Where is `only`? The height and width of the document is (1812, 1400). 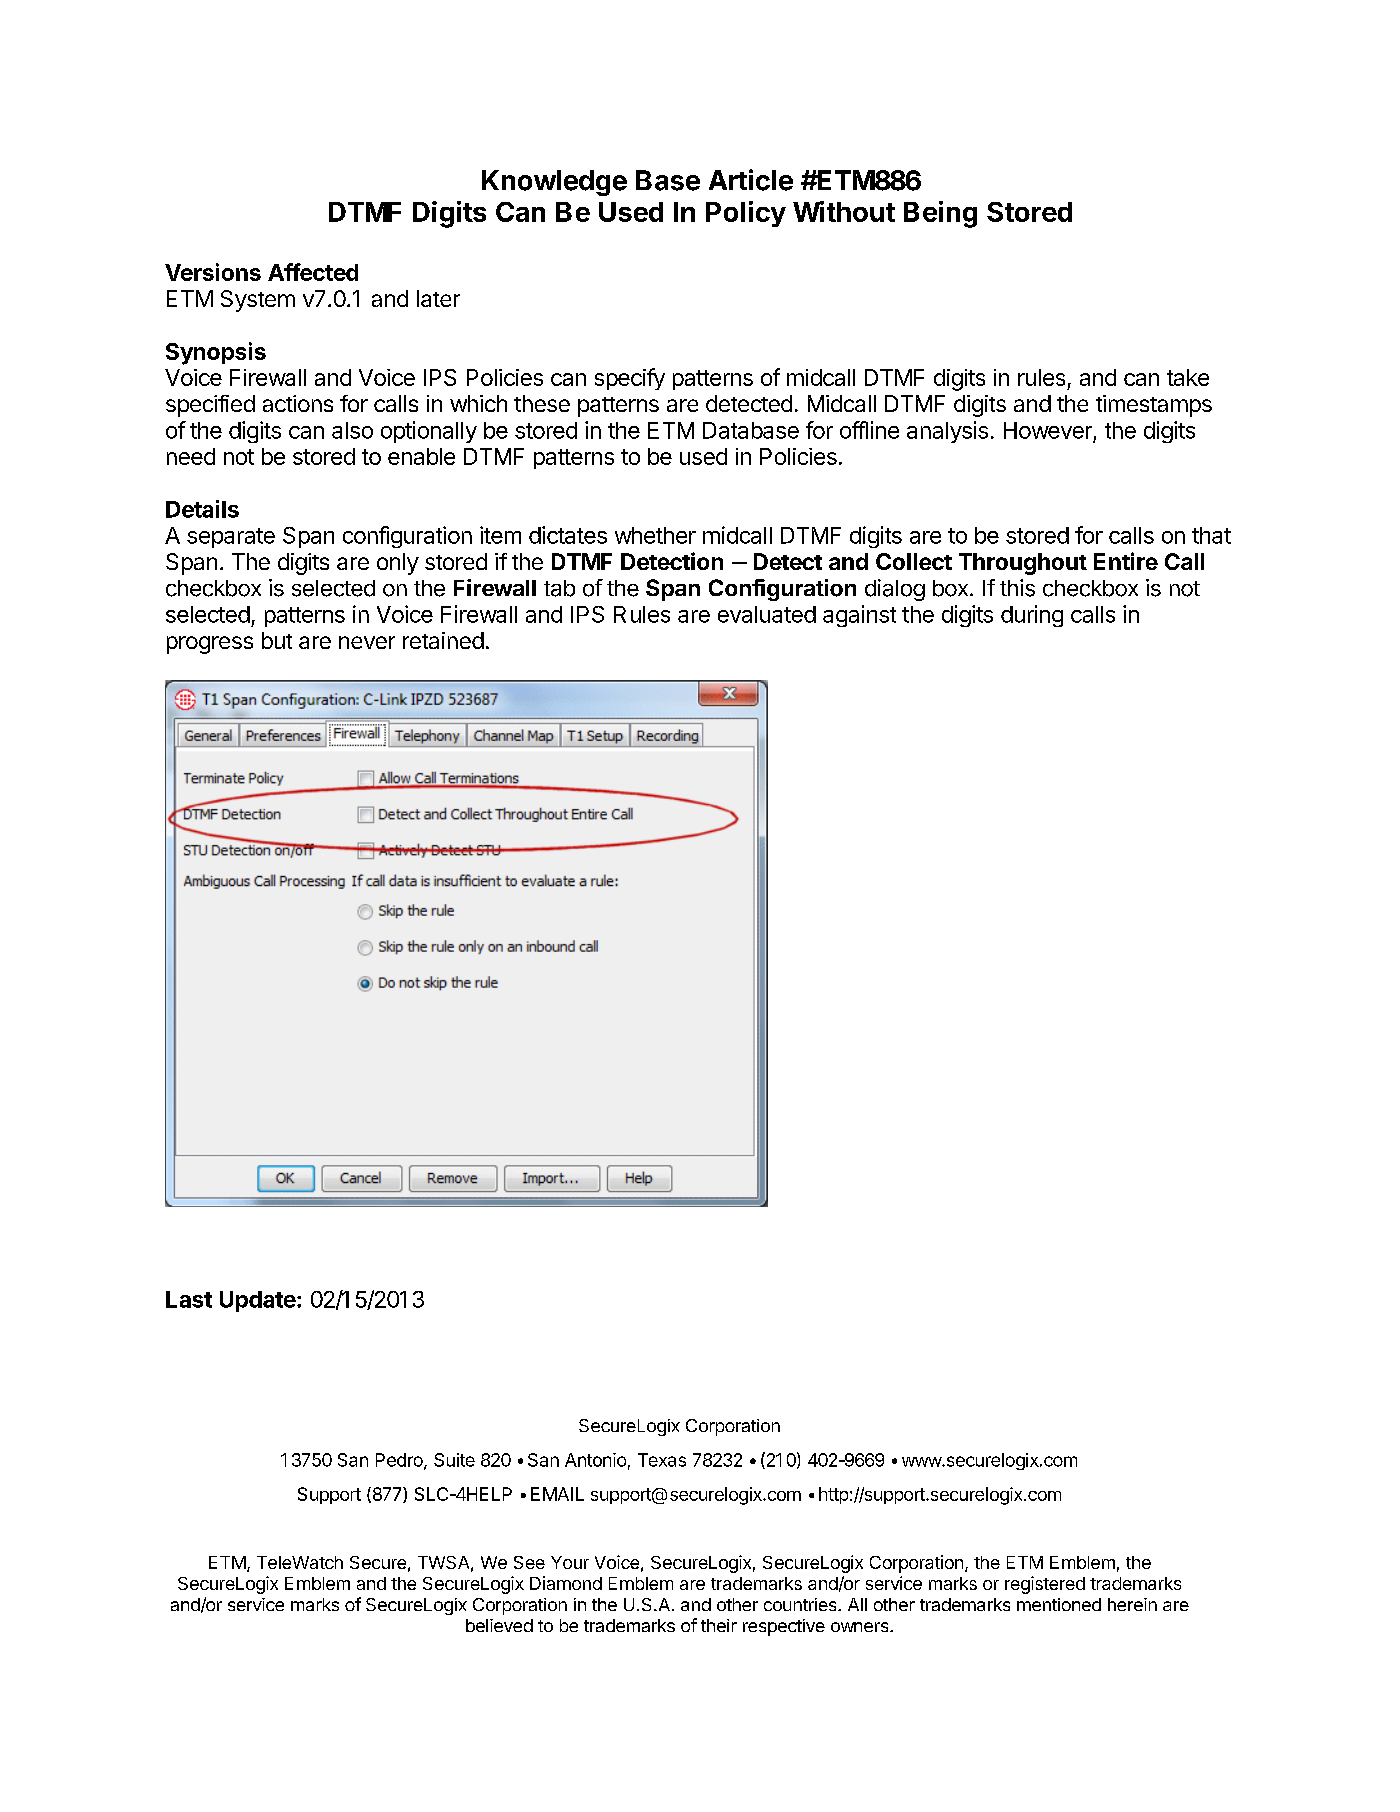
only is located at coordinates (398, 564).
